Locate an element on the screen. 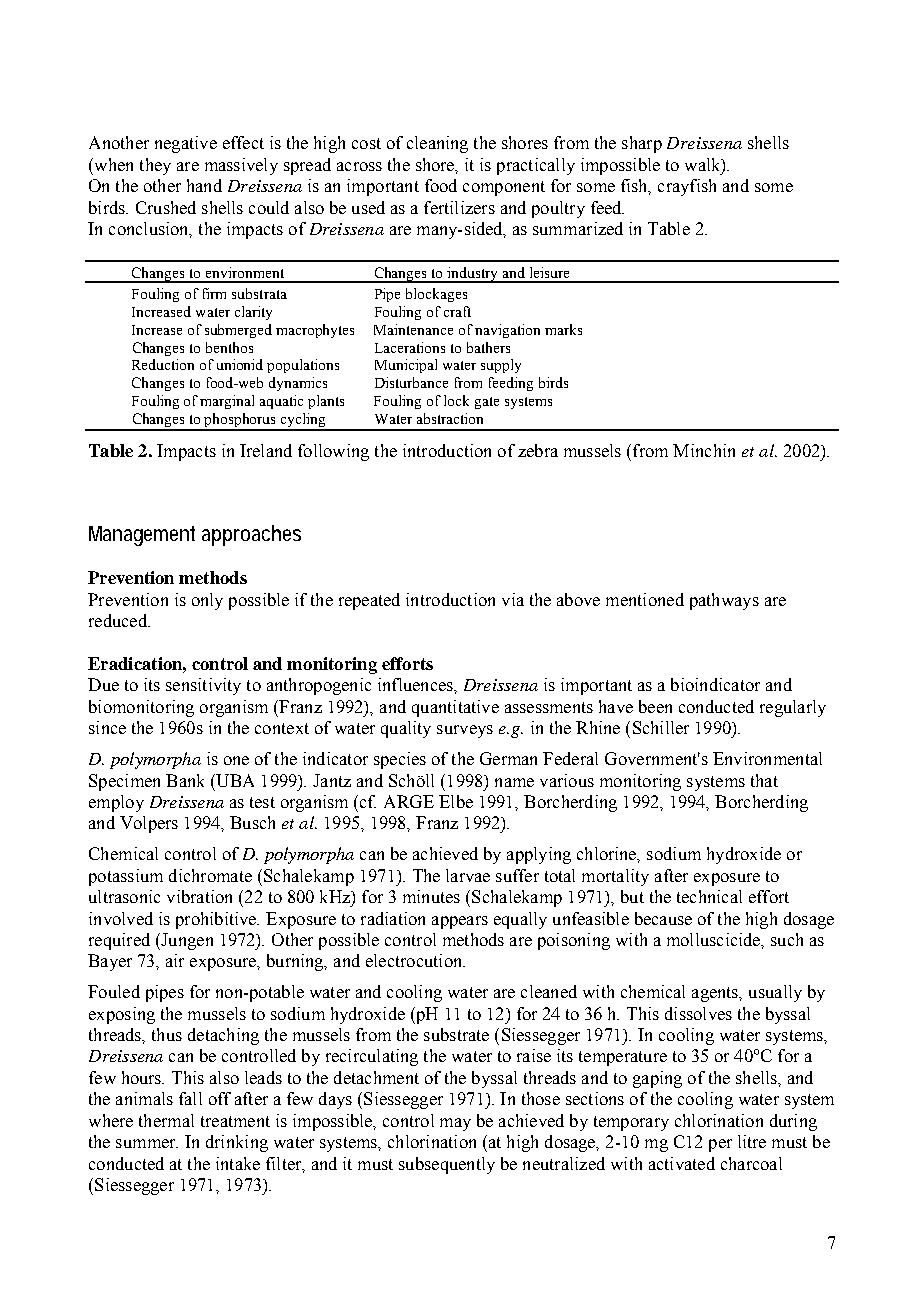 This screenshot has width=924, height=1308. may is located at coordinates (455, 1124).
